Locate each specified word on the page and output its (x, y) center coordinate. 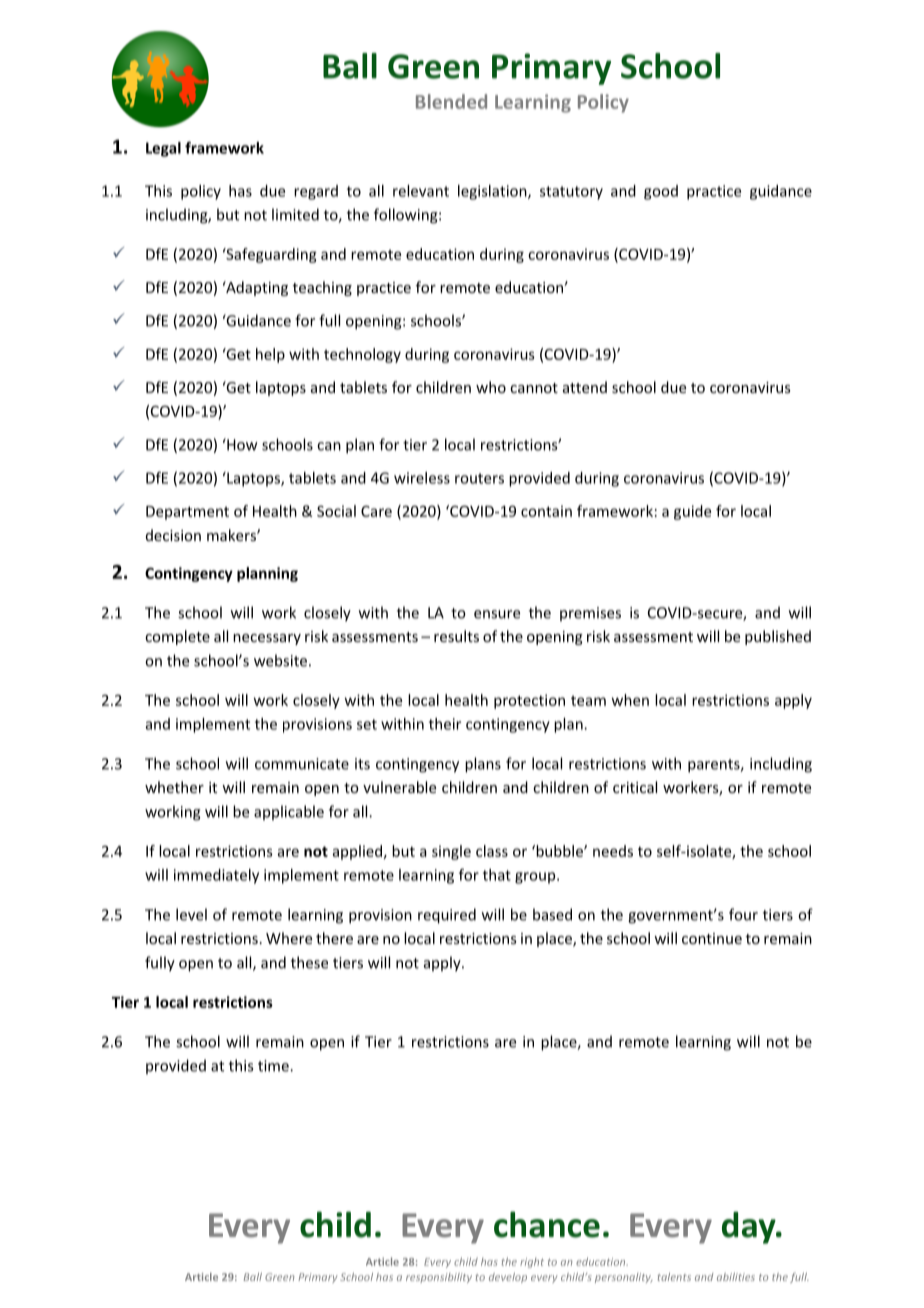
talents (674, 1277)
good (661, 192)
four (743, 914)
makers (232, 535)
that (497, 875)
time (274, 1066)
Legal (163, 149)
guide (692, 512)
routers (479, 478)
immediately (216, 876)
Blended (451, 101)
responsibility (439, 1278)
